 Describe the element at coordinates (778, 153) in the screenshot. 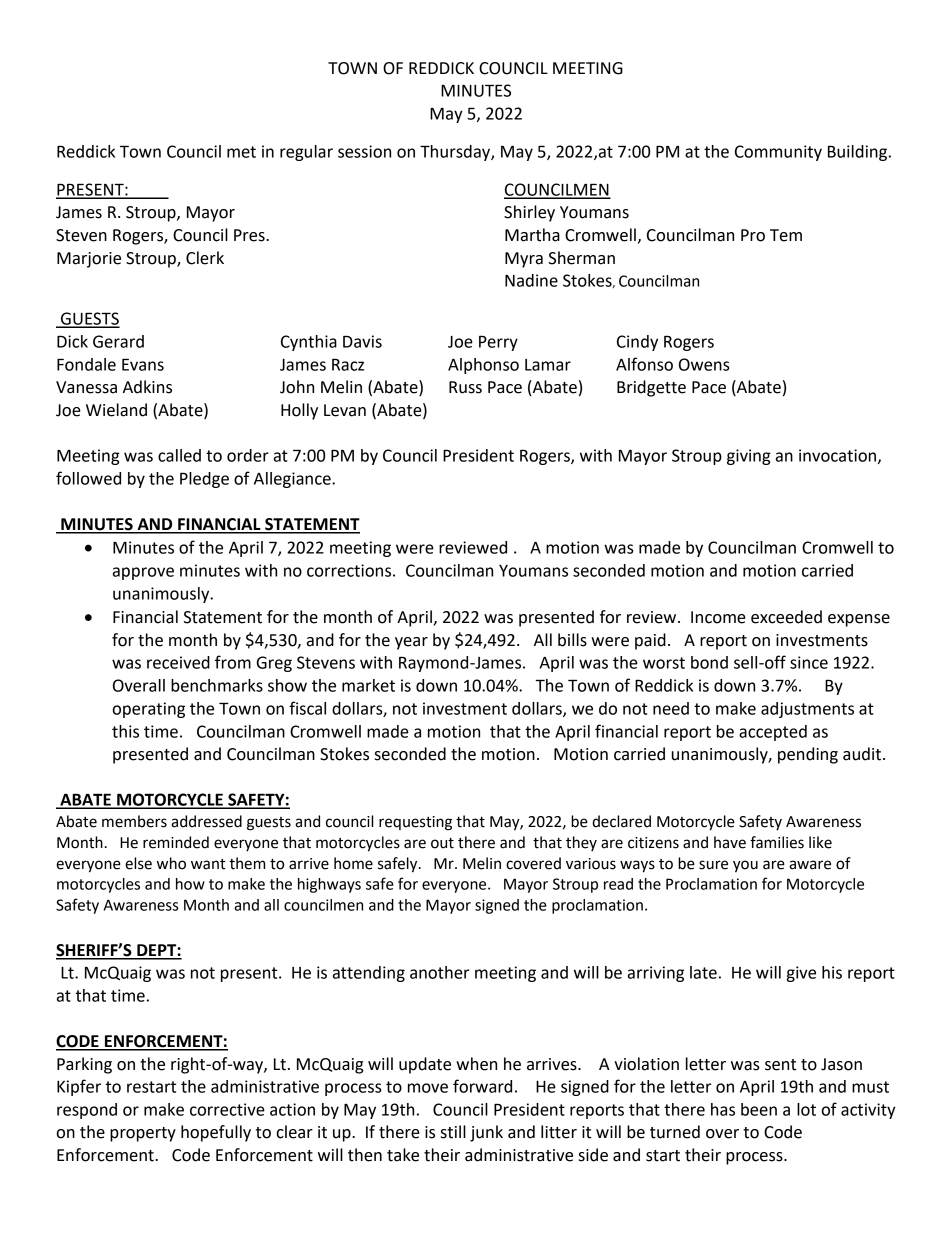

I see `Community` at that location.
